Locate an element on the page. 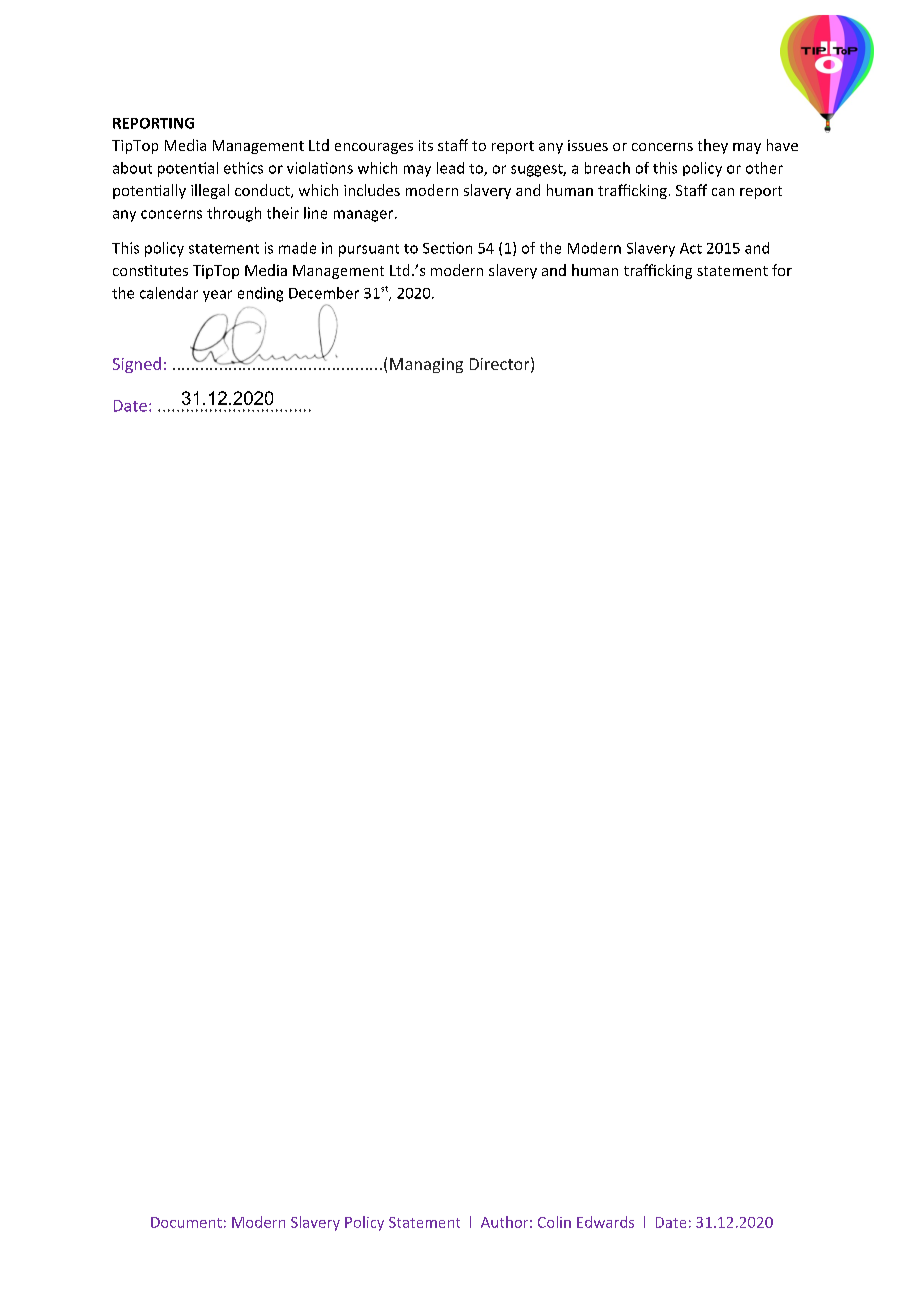  Colin is located at coordinates (554, 1222).
